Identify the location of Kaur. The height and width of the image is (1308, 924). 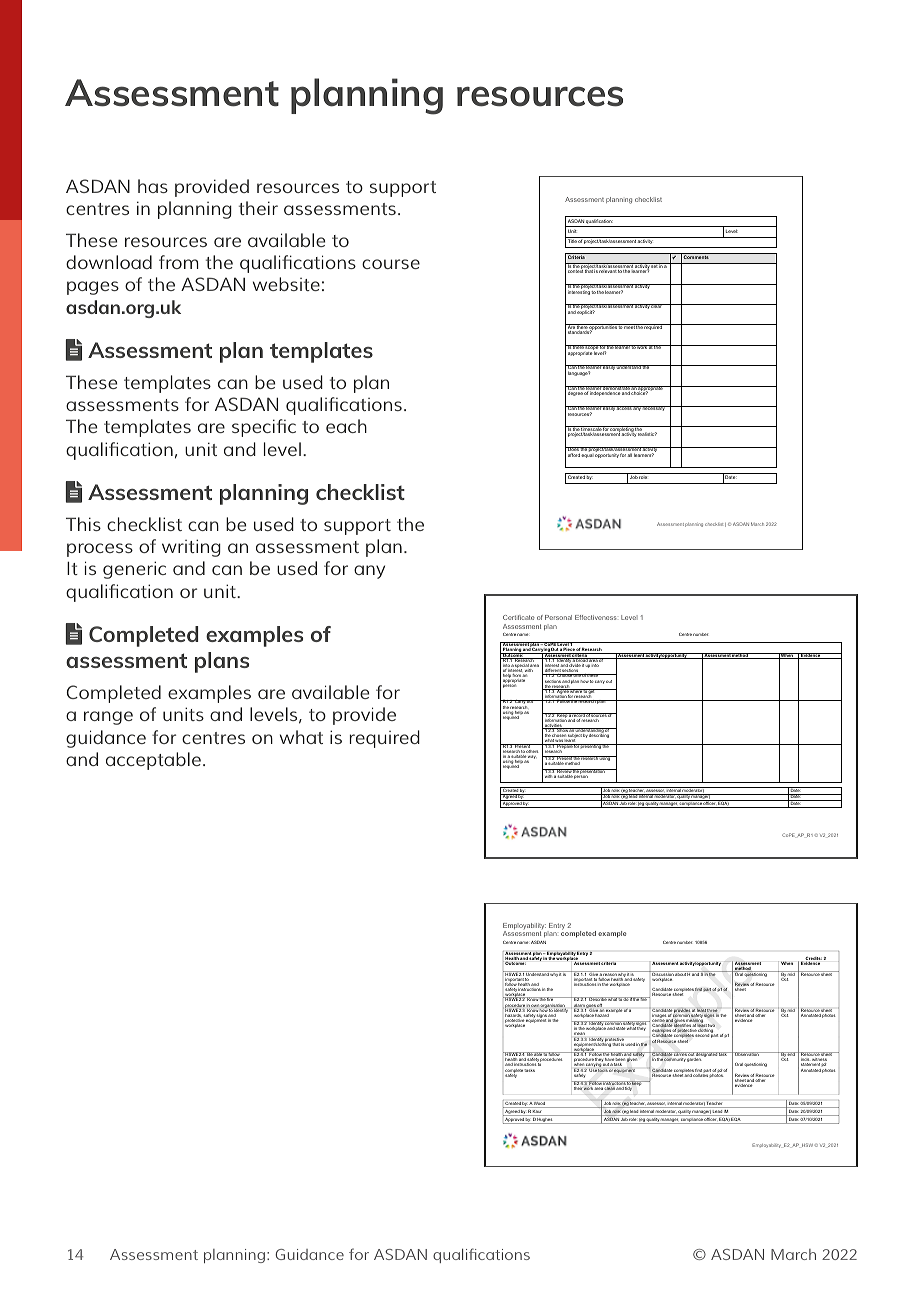
(538, 1113).
